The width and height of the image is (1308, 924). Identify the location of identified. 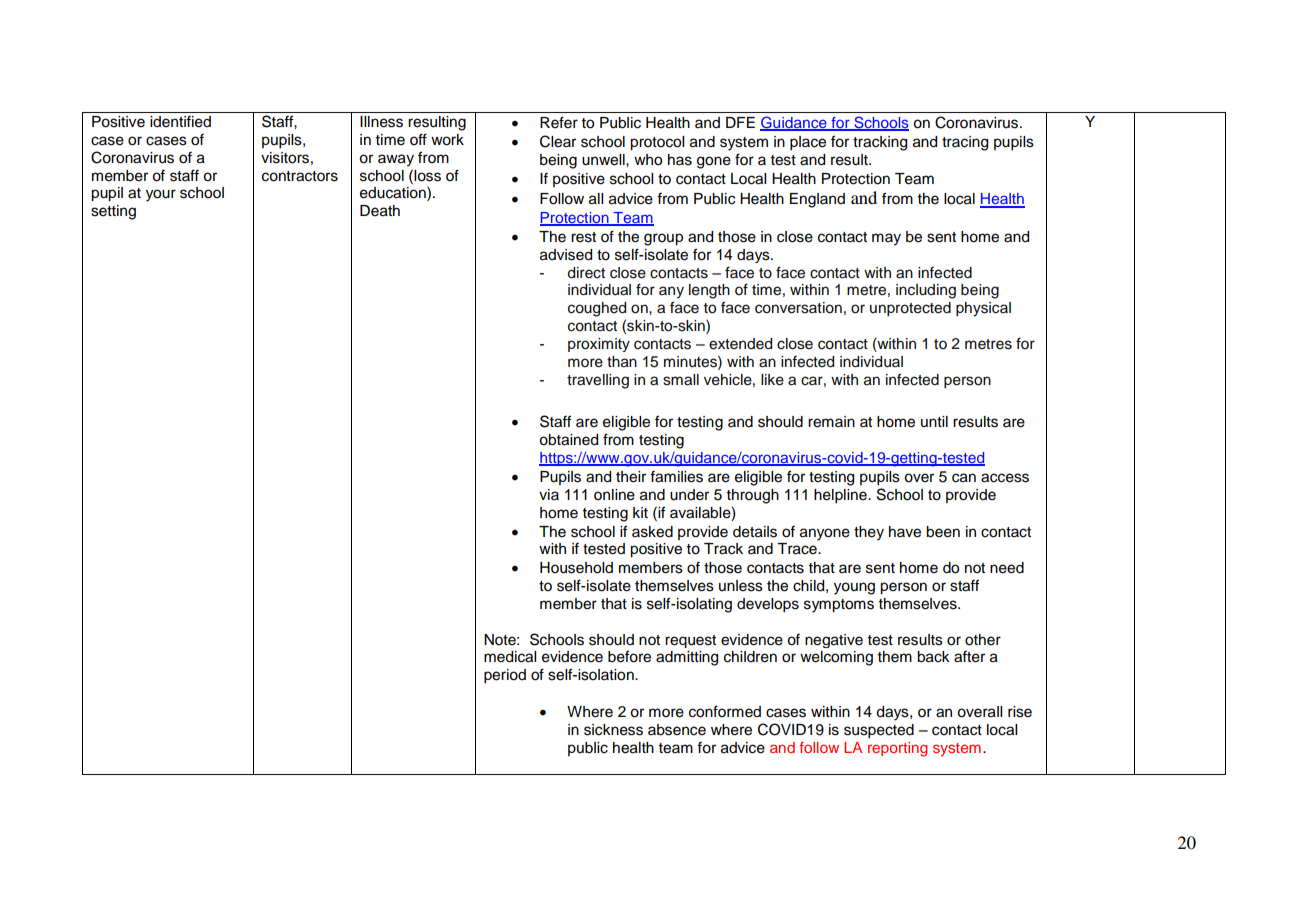
(180, 122).
